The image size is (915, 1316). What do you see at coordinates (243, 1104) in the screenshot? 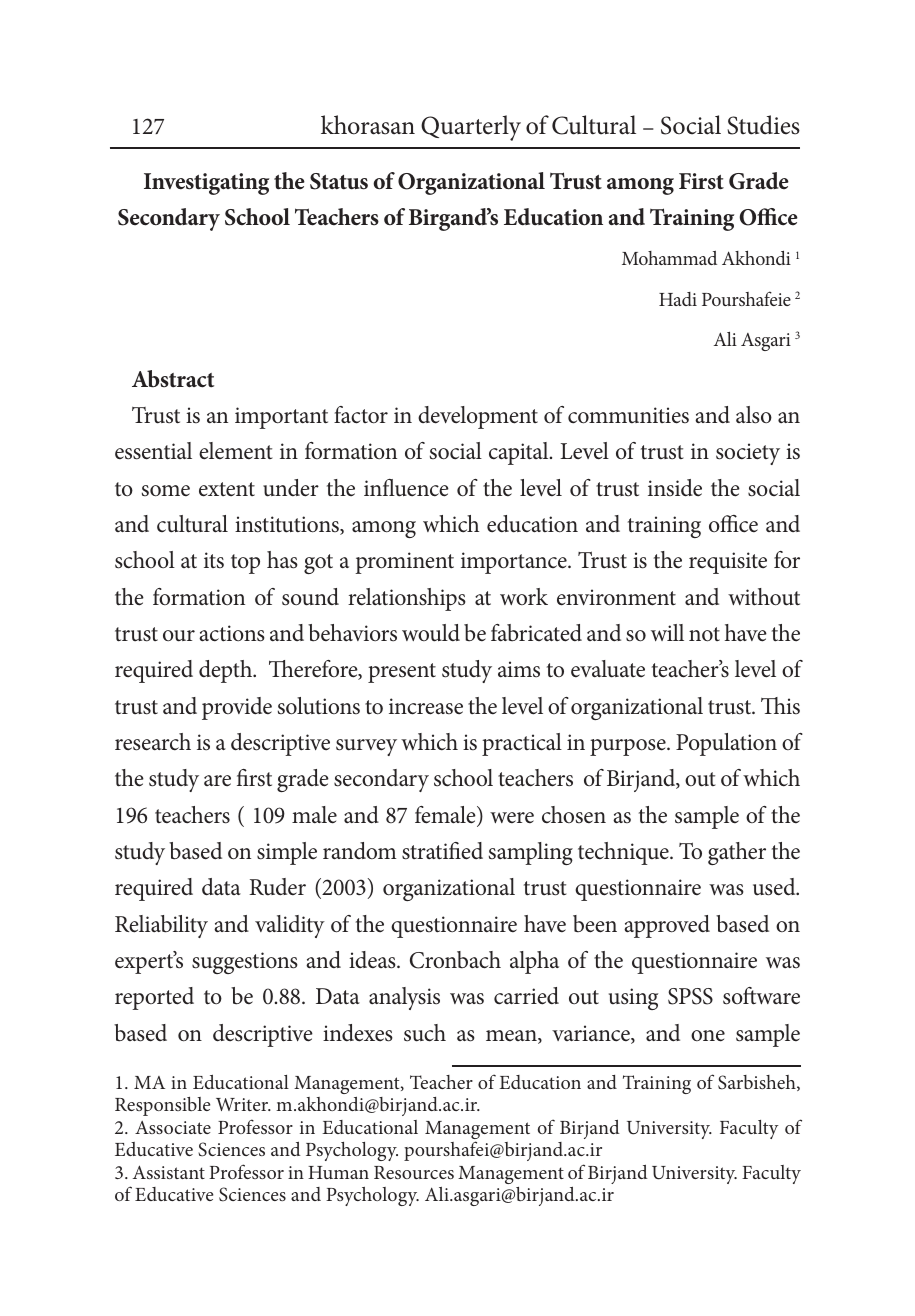
I see `Writer` at bounding box center [243, 1104].
